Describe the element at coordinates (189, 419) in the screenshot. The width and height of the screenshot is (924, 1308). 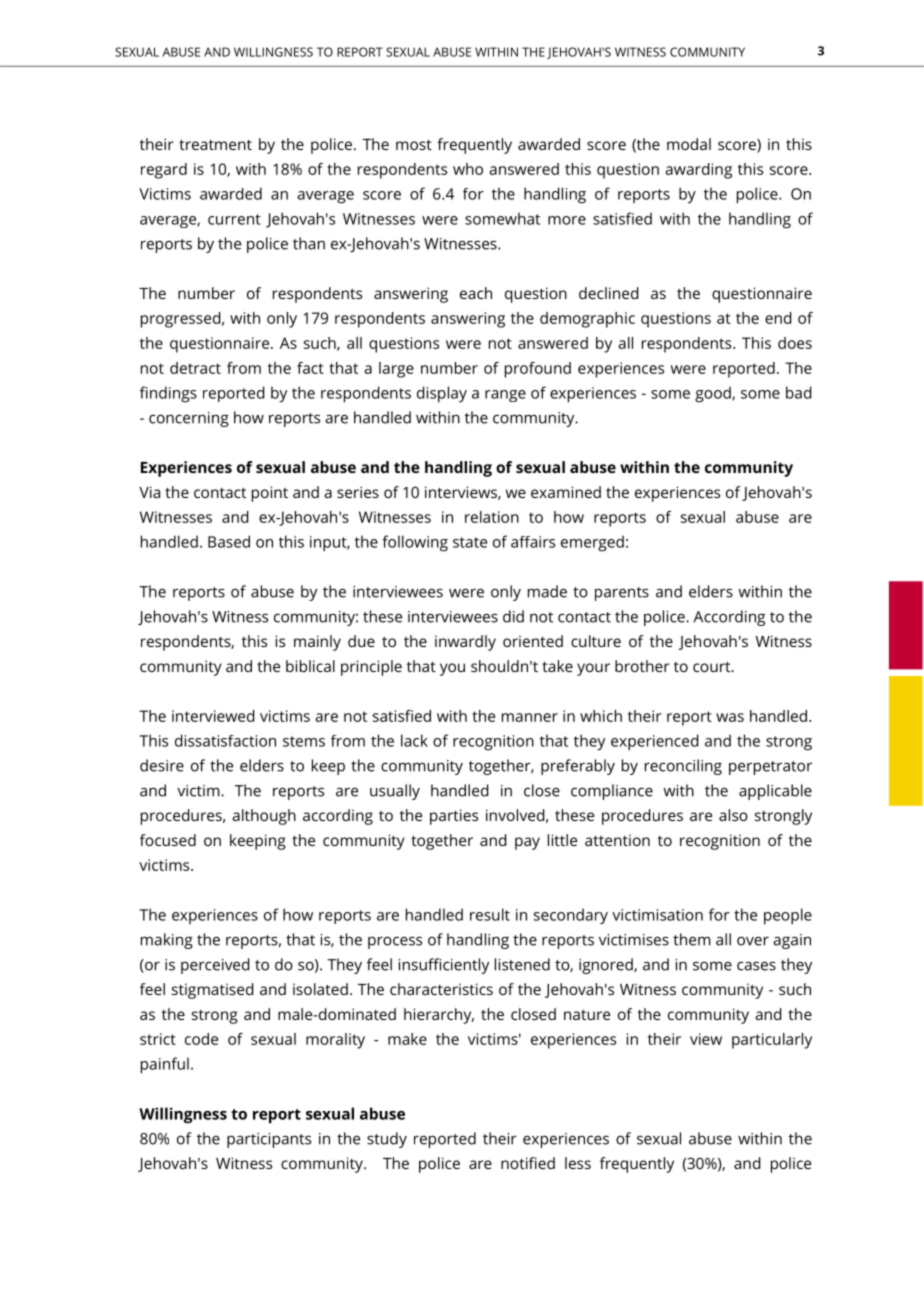
I see `concerning` at that location.
